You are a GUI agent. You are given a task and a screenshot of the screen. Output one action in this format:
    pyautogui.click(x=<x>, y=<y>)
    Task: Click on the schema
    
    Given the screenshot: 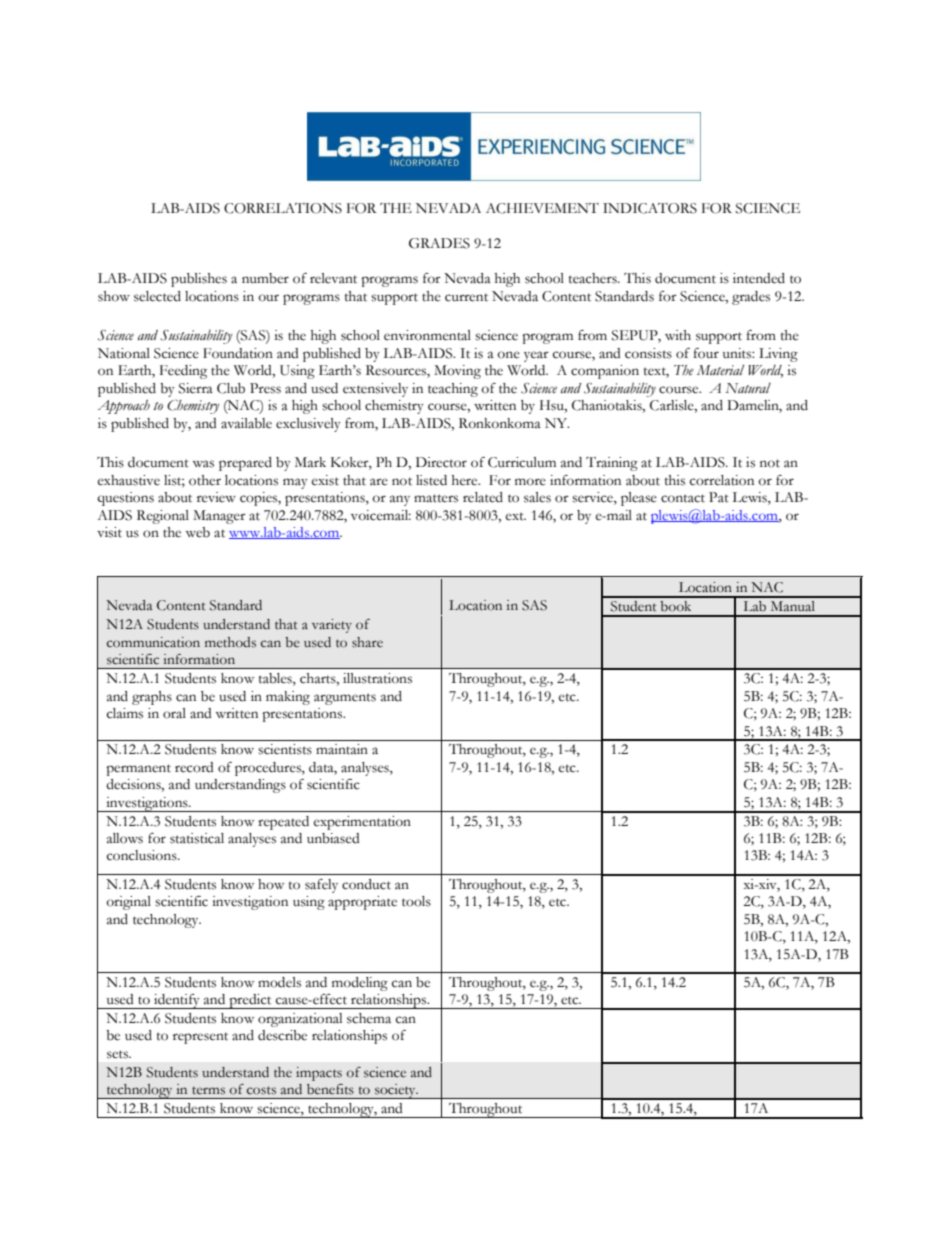 What is the action you would take?
    pyautogui.click(x=369, y=1018)
